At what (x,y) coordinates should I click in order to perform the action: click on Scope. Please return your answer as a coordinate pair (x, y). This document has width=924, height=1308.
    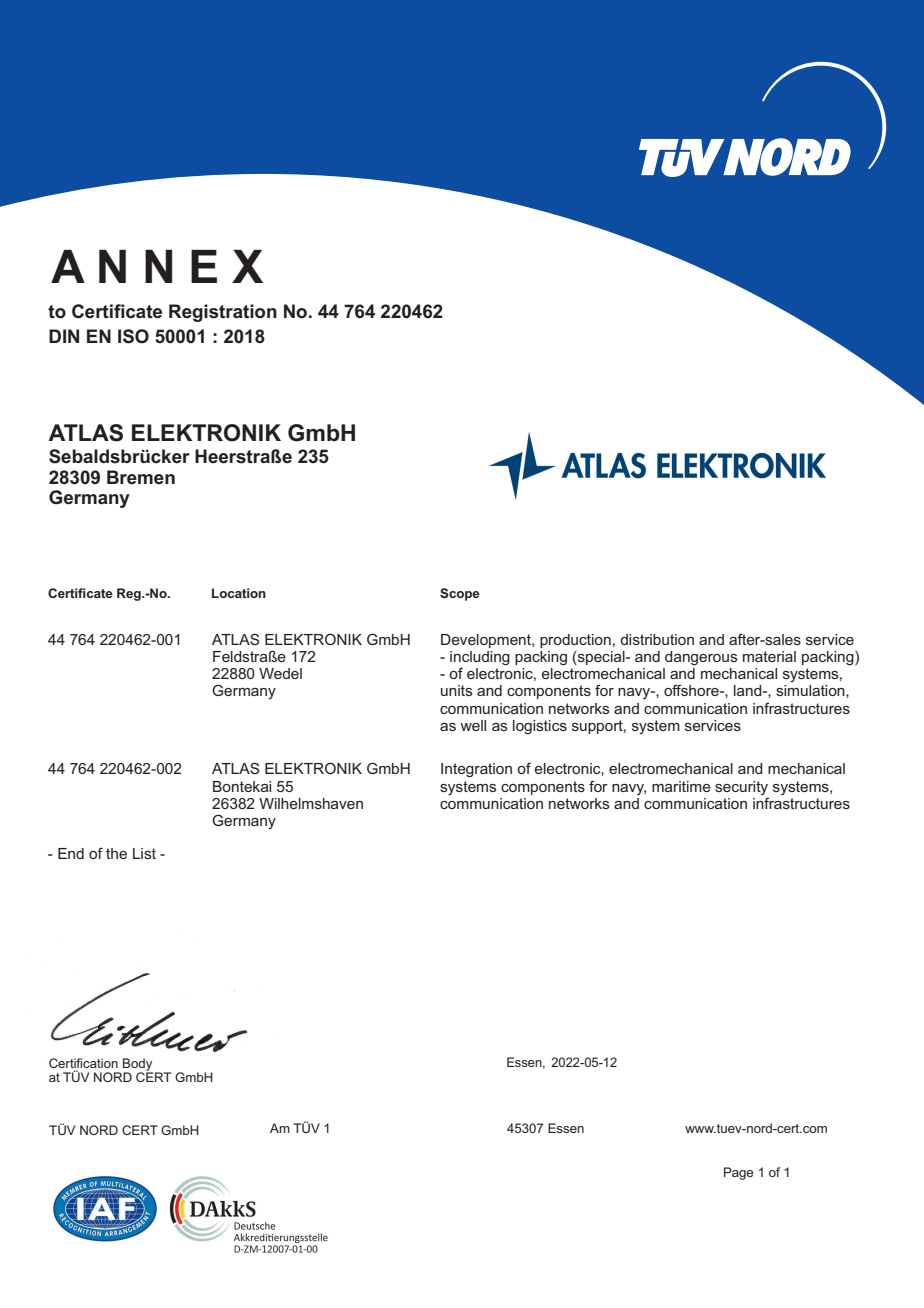
    Looking at the image, I should click on (460, 594).
